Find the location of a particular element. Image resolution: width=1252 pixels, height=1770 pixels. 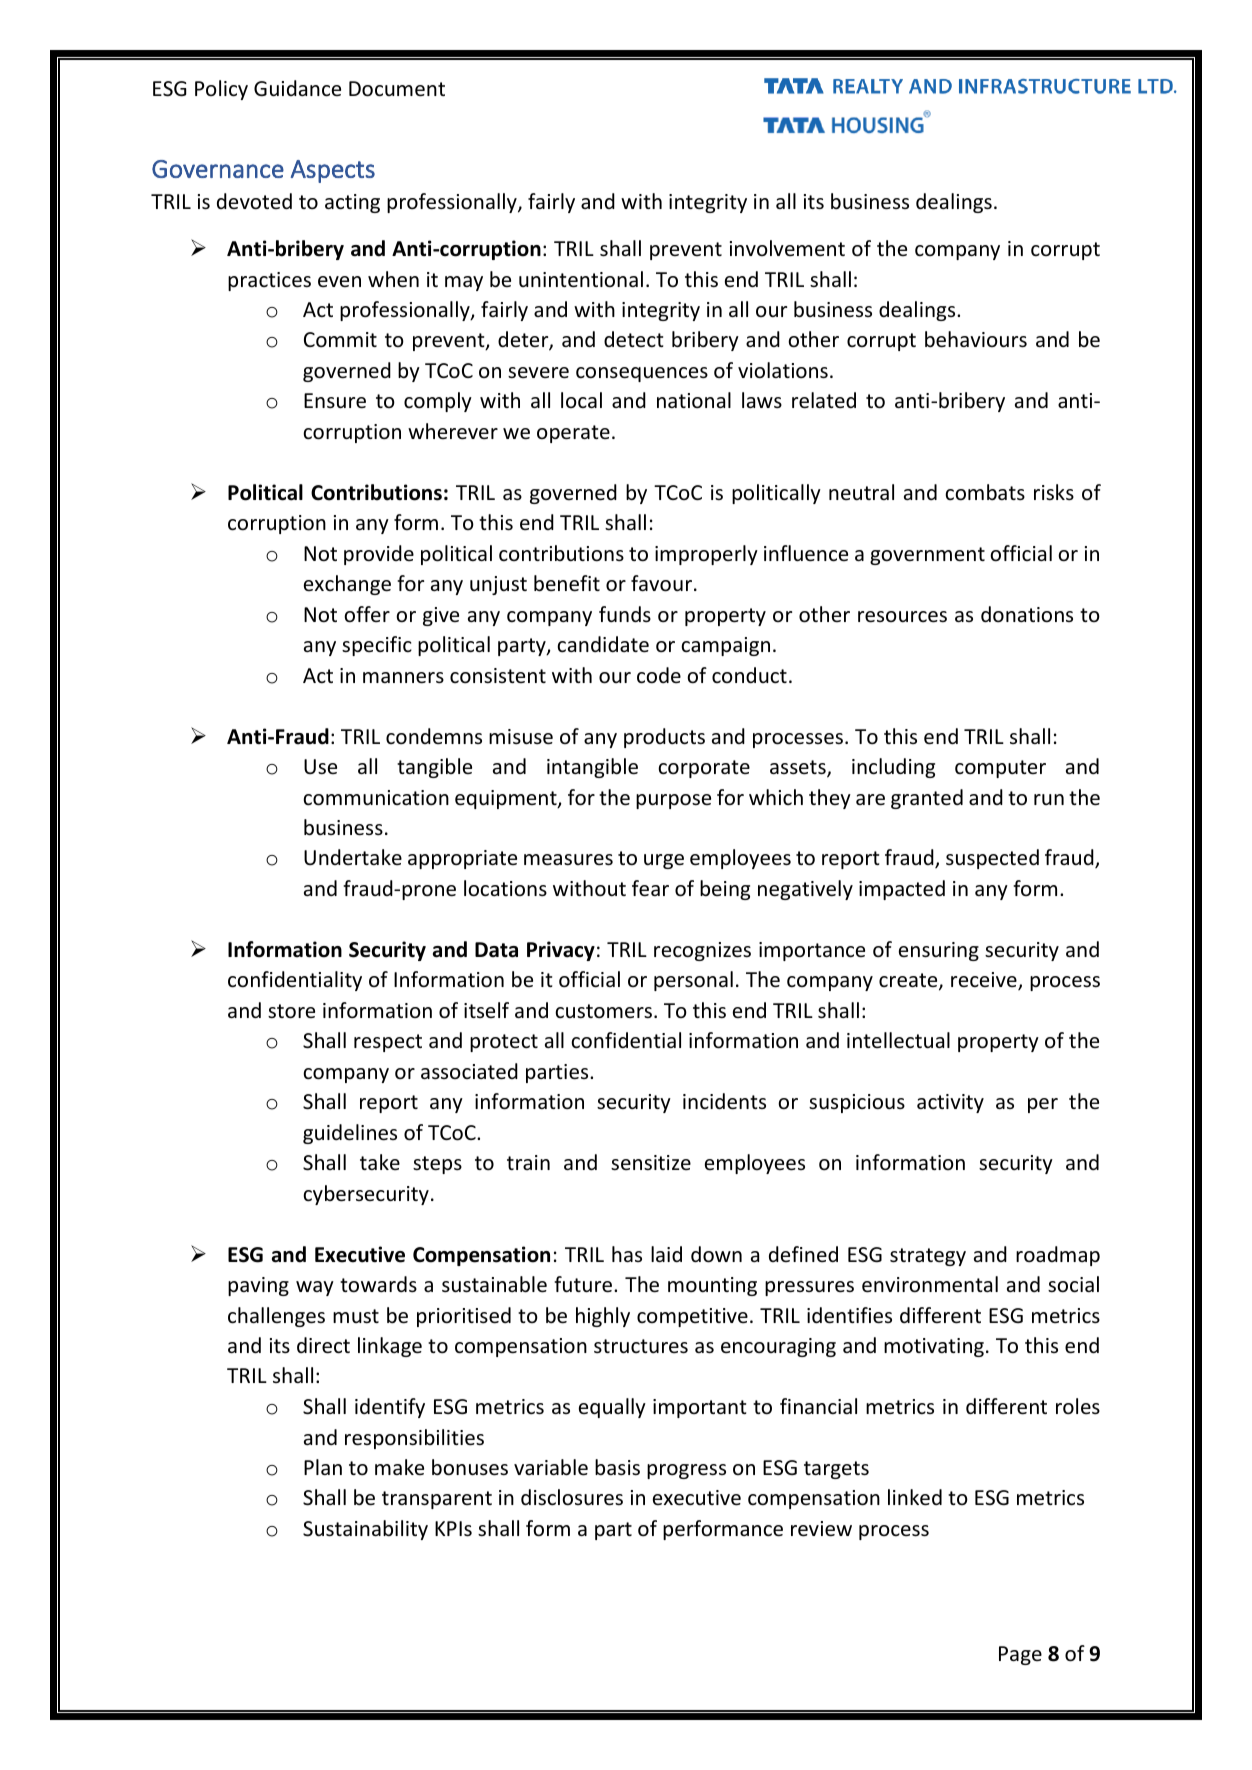

unintentional is located at coordinates (581, 279).
